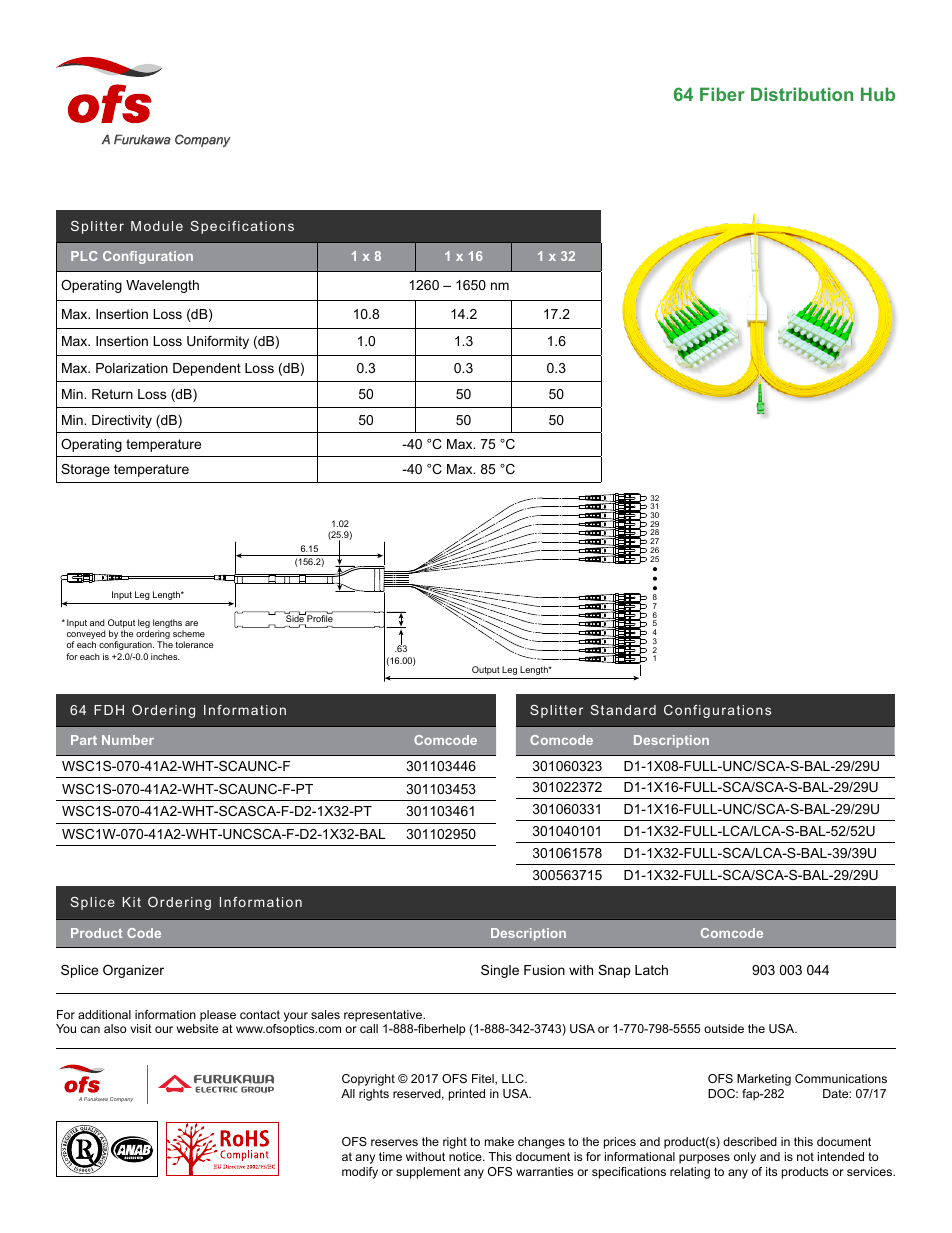 The image size is (952, 1233). What do you see at coordinates (84, 256) in the screenshot?
I see `PLC` at bounding box center [84, 256].
